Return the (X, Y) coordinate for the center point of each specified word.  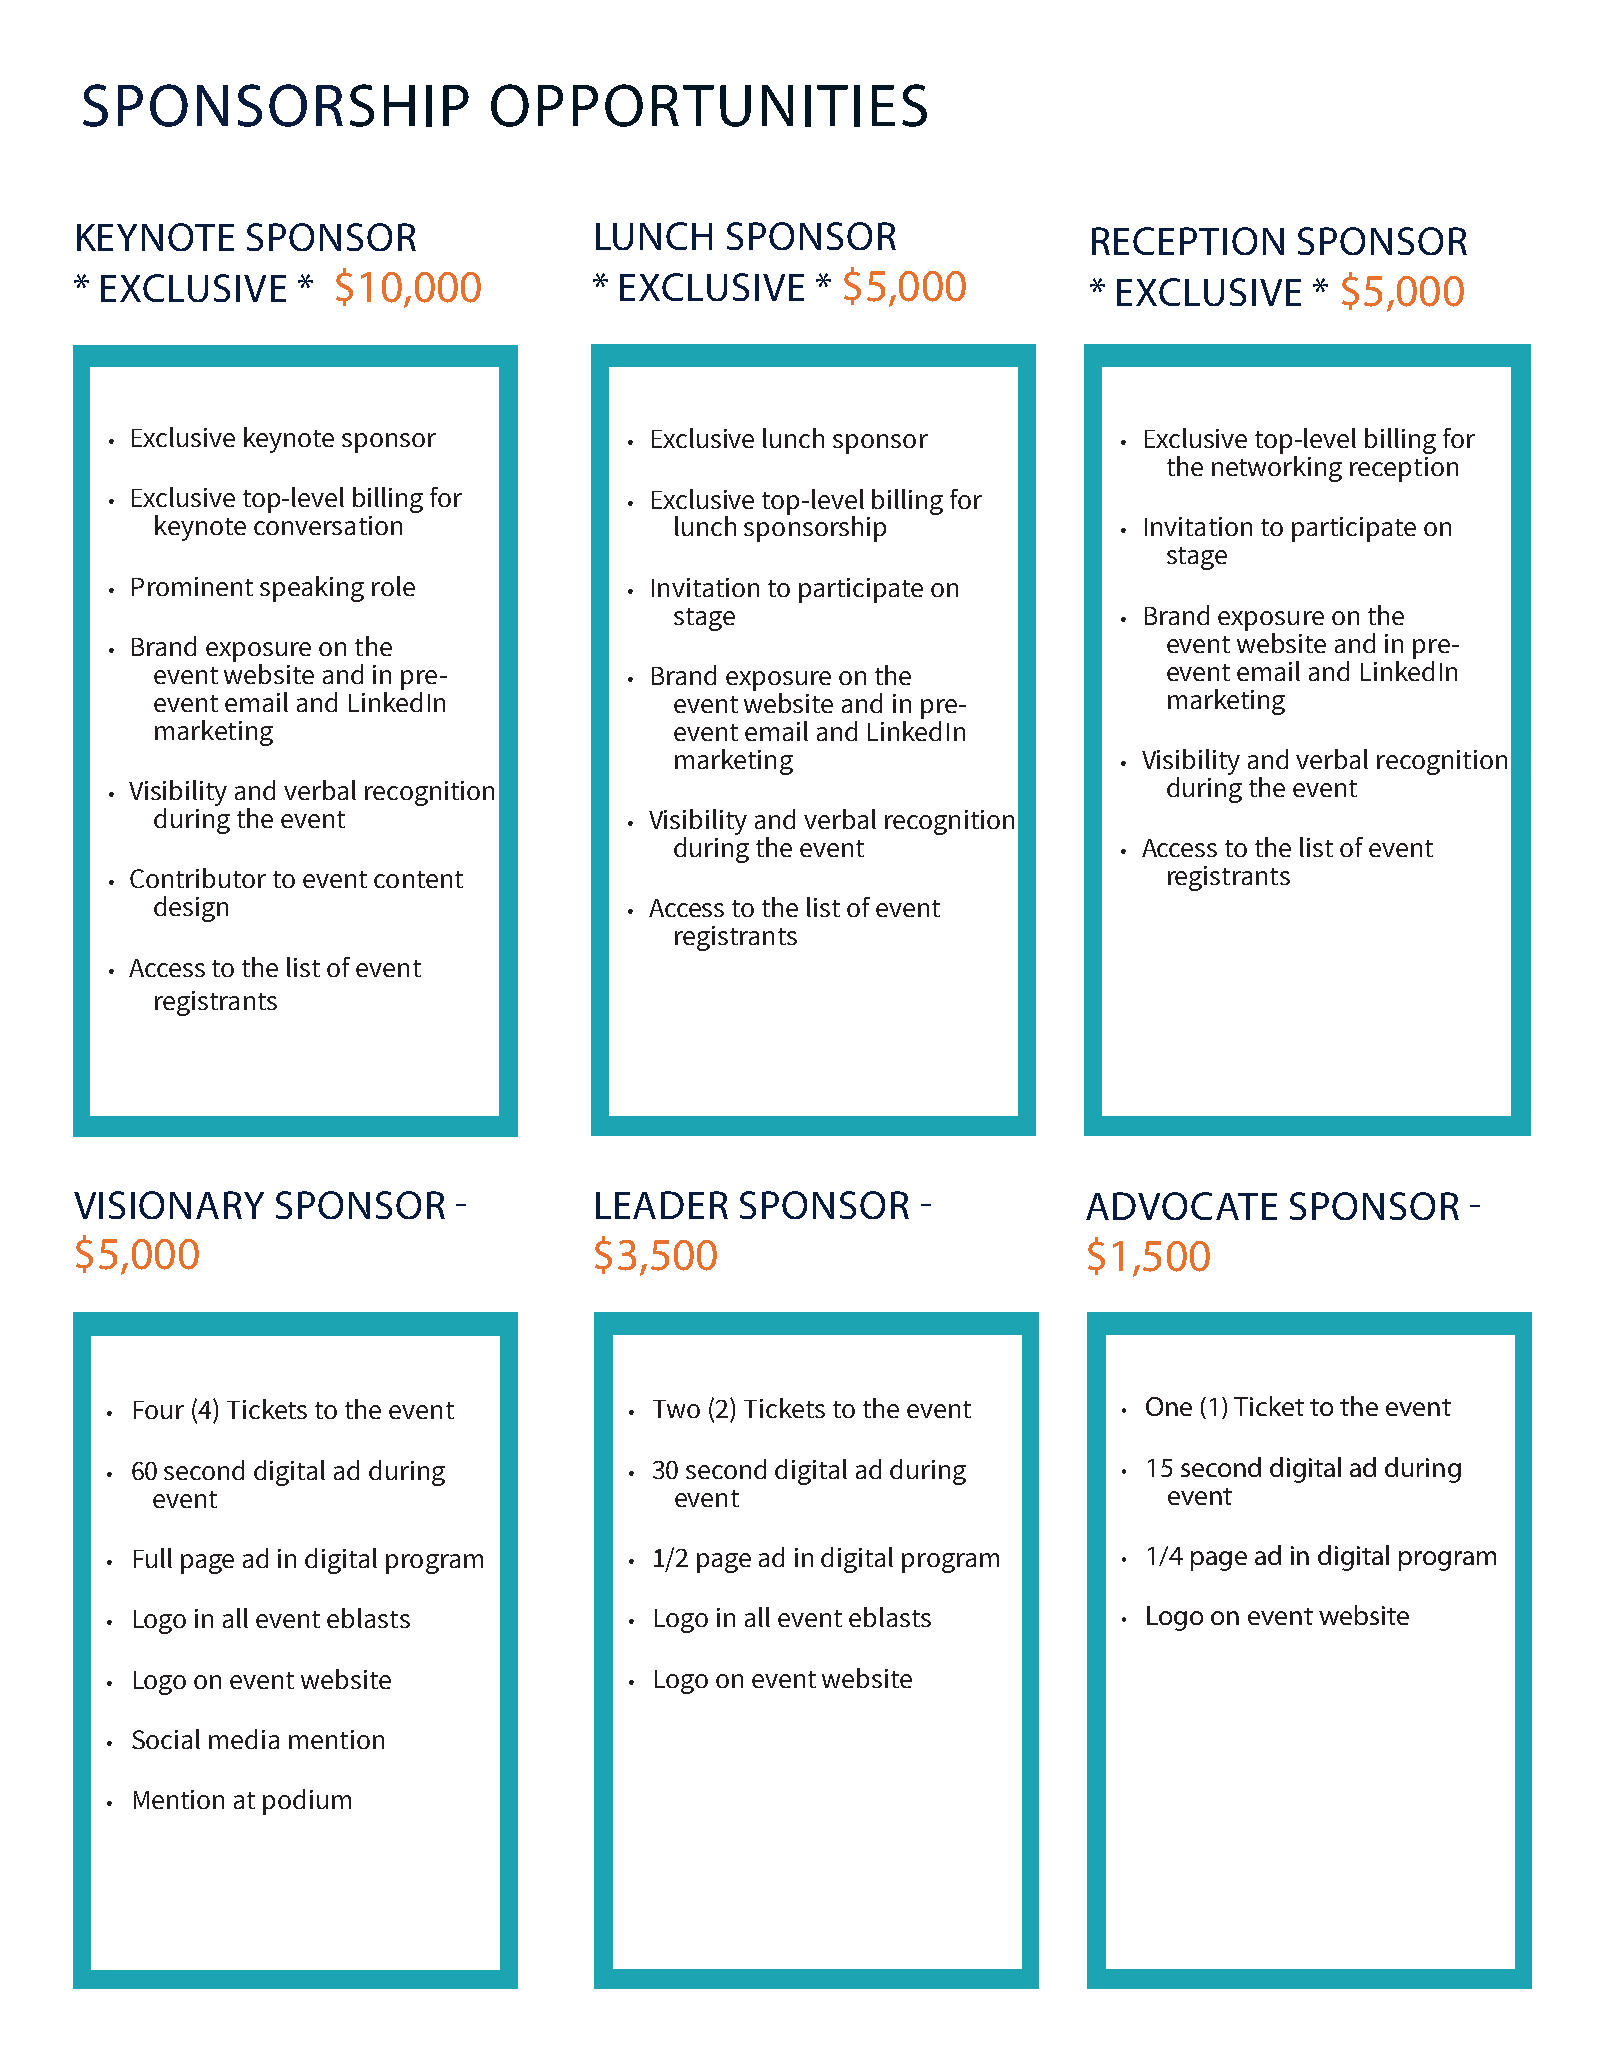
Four (159, 1410)
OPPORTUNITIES (709, 105)
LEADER (662, 1205)
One (1169, 1406)
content (418, 879)
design (191, 909)
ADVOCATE (1181, 1206)
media (244, 1739)
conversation (328, 525)
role (393, 586)
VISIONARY (169, 1205)
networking (1277, 469)
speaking (312, 589)
